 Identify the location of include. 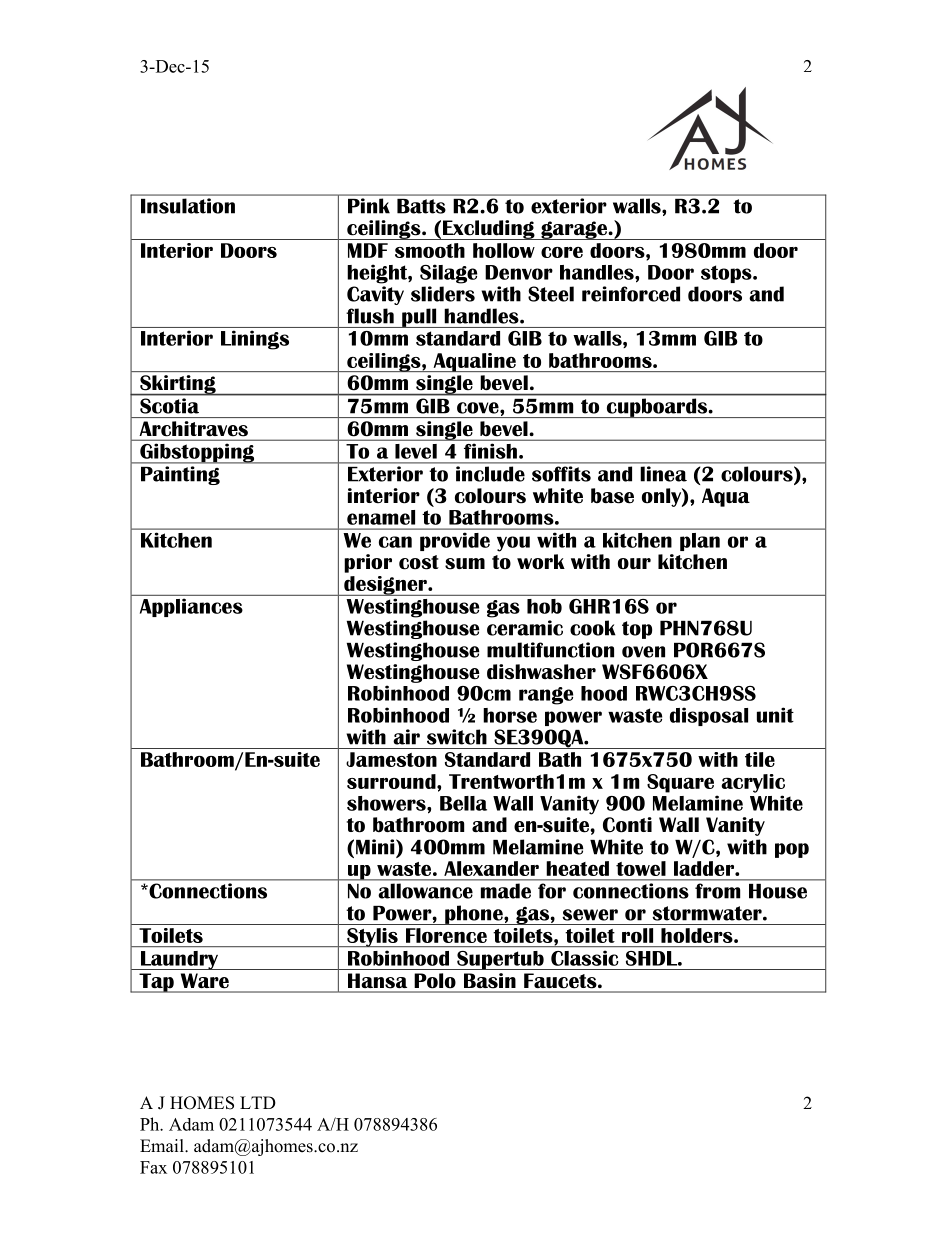
(490, 474).
